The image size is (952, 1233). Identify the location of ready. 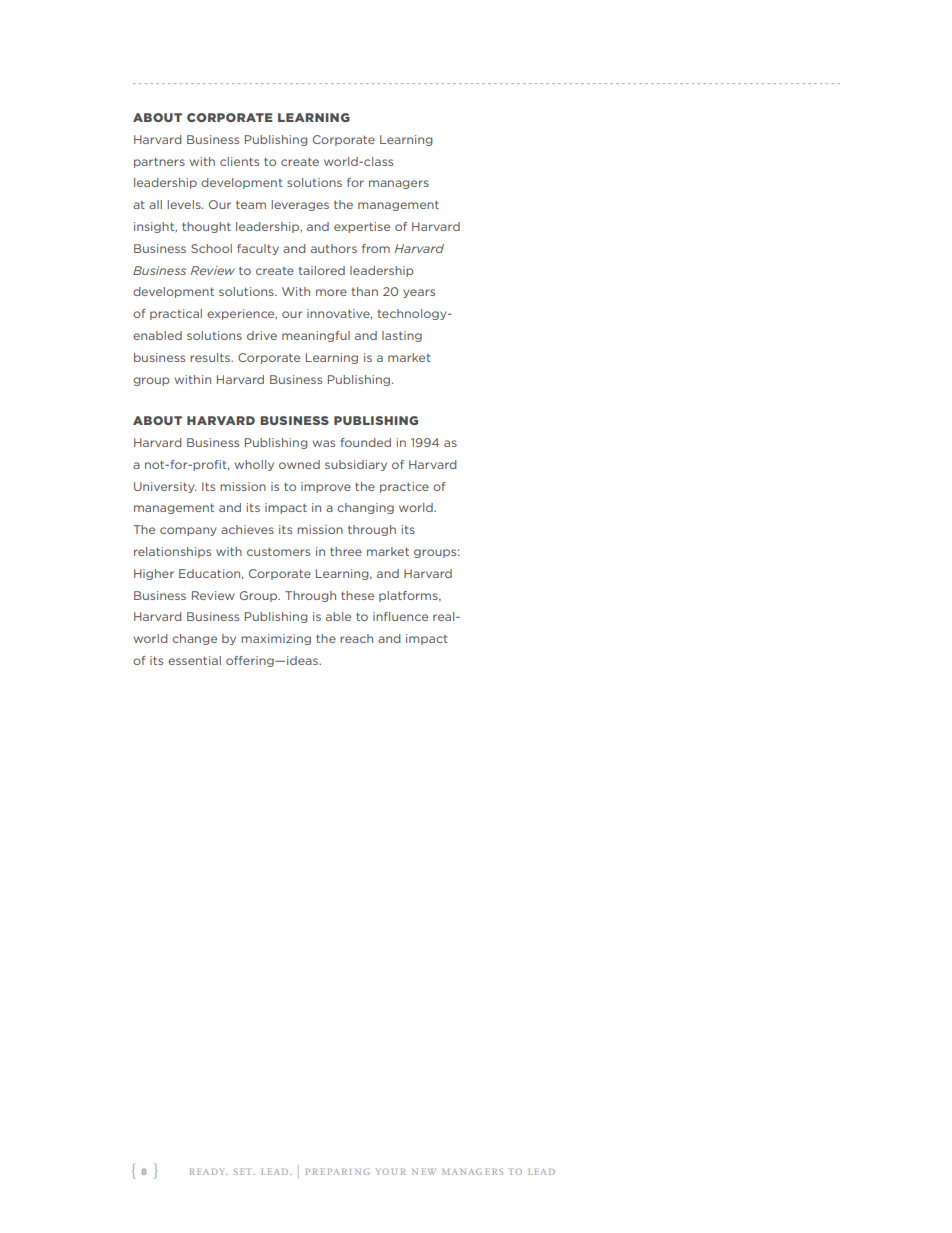
(208, 1172).
